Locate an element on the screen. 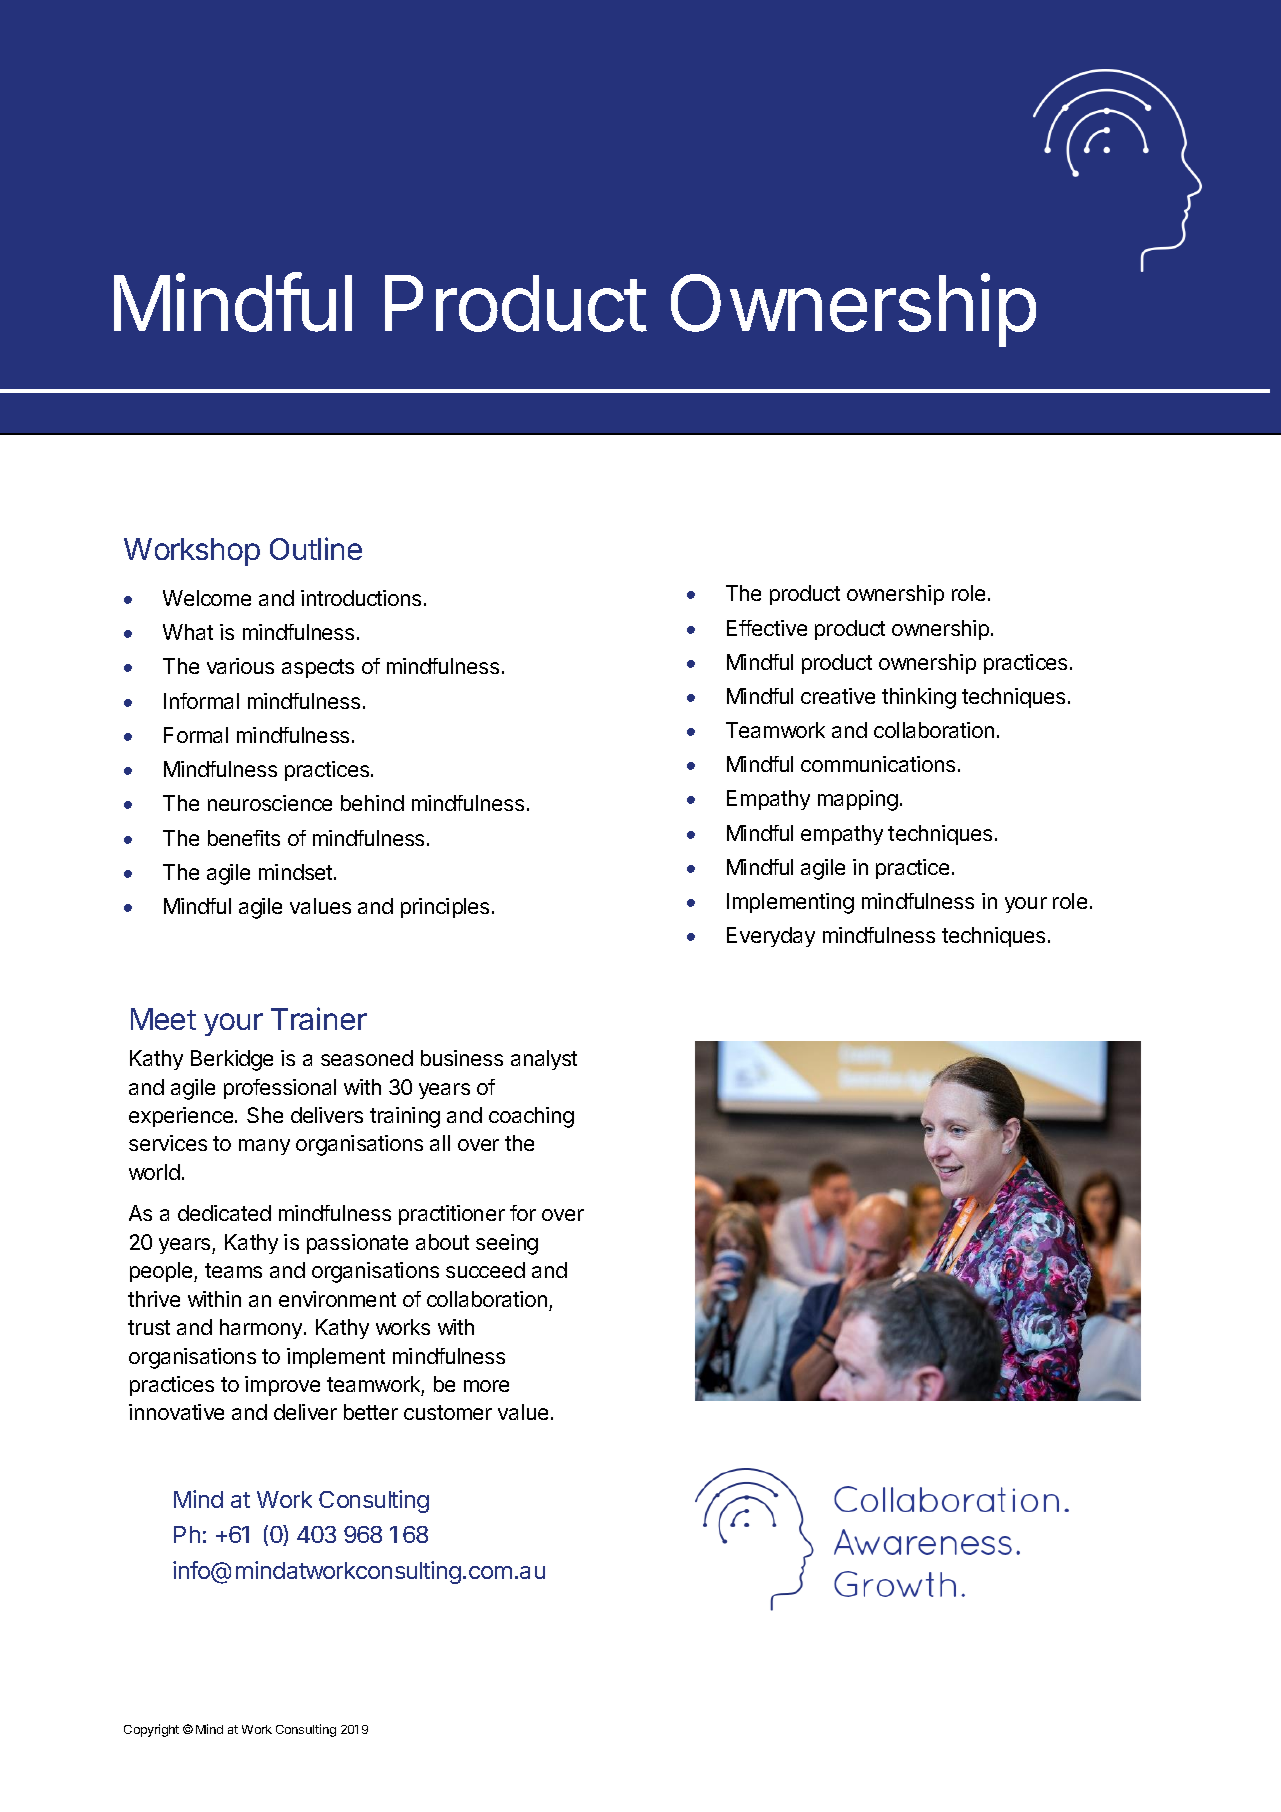  seeing is located at coordinates (507, 1244).
